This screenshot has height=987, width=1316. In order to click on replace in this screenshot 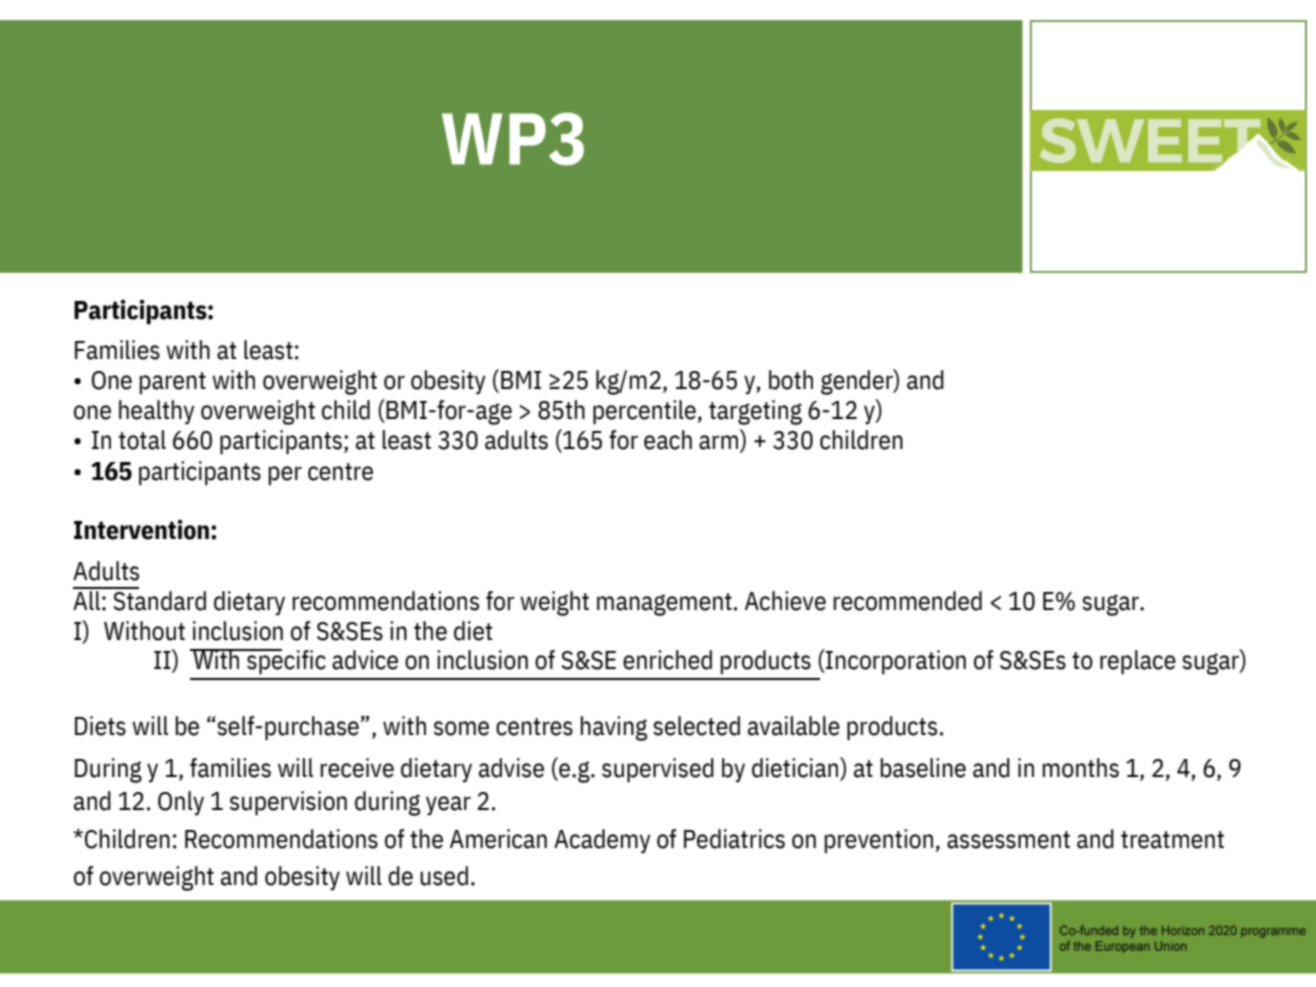, I will do `click(1138, 662)`.
